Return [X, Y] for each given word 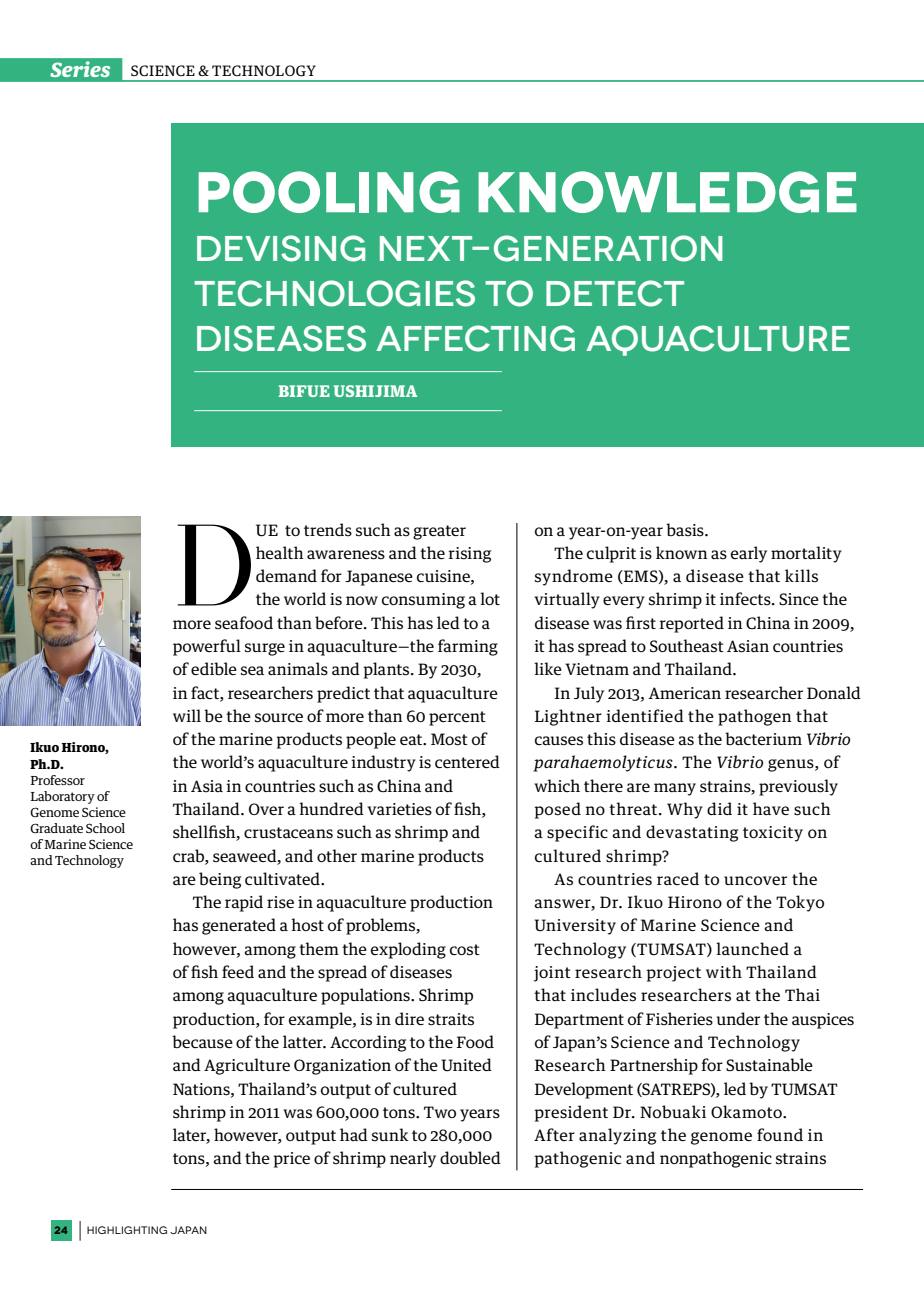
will [187, 715]
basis [686, 530]
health [280, 552]
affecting [475, 338]
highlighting [127, 1230]
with [724, 971]
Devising [281, 248]
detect [615, 293]
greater [439, 532]
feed [238, 971]
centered [467, 761]
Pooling [329, 192]
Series [80, 69]
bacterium [763, 738]
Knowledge [667, 192]
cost [465, 950]
